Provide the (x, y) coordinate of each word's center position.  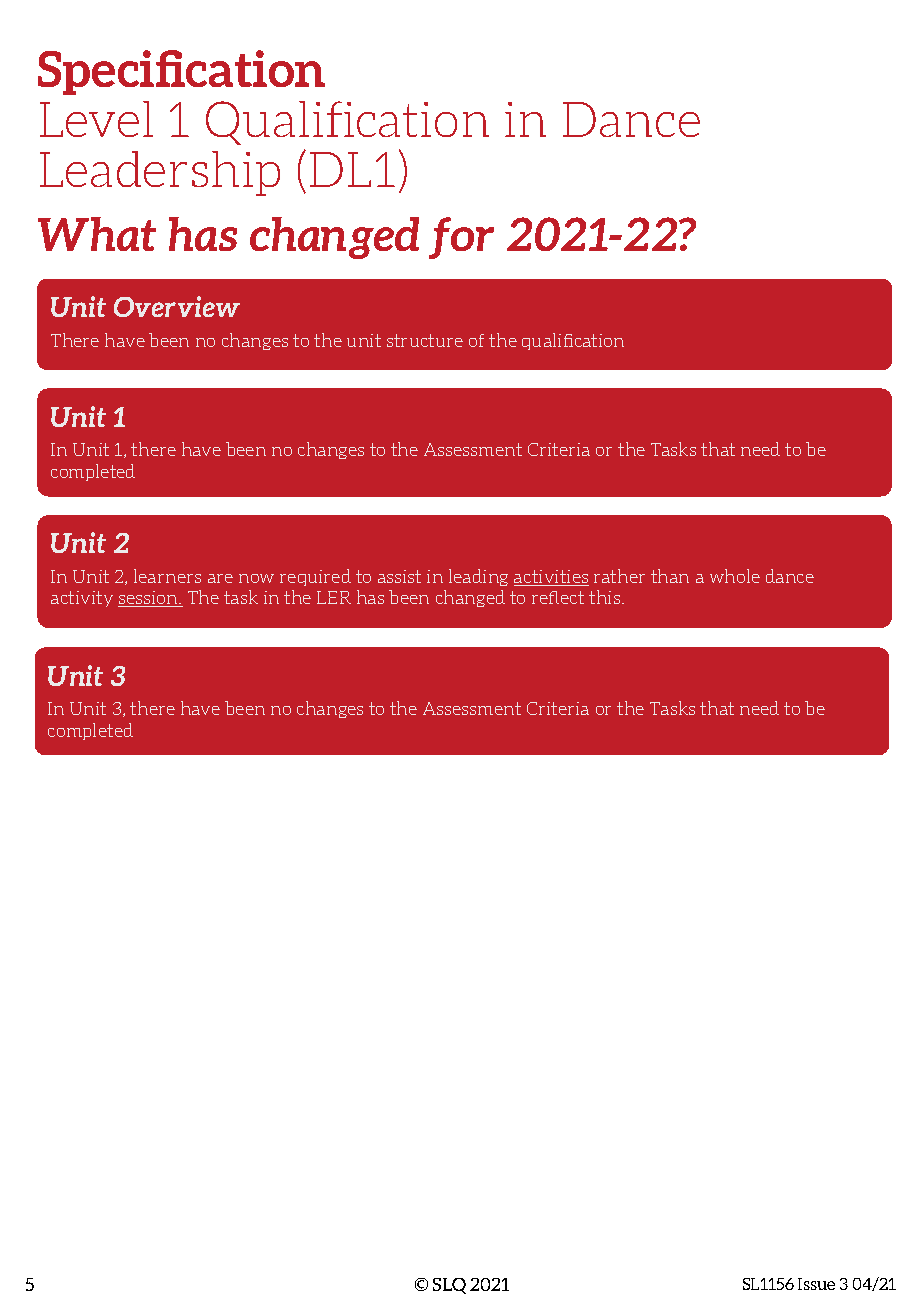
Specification (181, 72)
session (149, 599)
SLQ (449, 1286)
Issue (816, 1284)
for (461, 238)
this (606, 597)
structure (425, 340)
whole (735, 576)
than (670, 576)
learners (167, 576)
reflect (558, 597)
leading (478, 577)
